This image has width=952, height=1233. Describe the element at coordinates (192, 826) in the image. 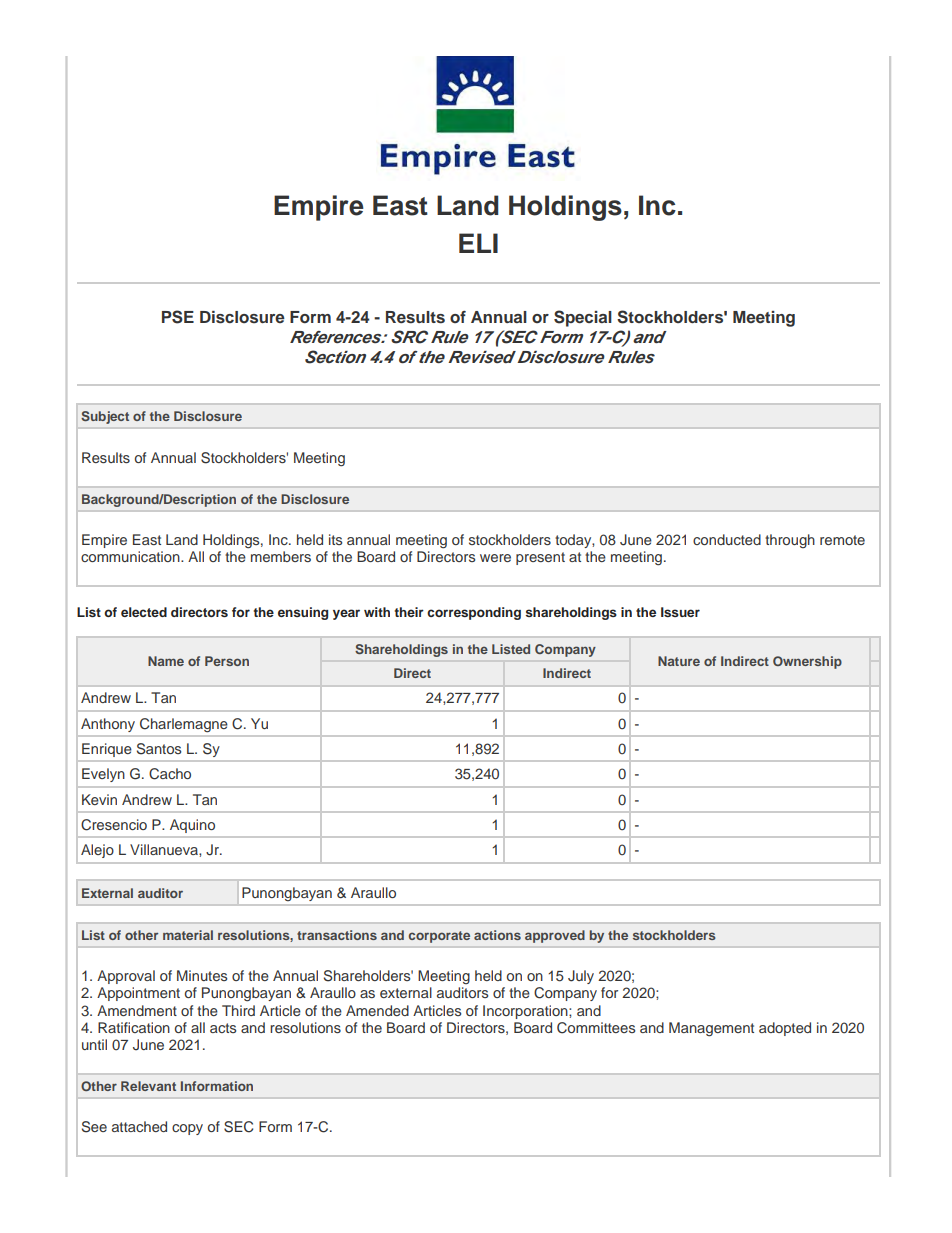

I see `Aquino` at that location.
